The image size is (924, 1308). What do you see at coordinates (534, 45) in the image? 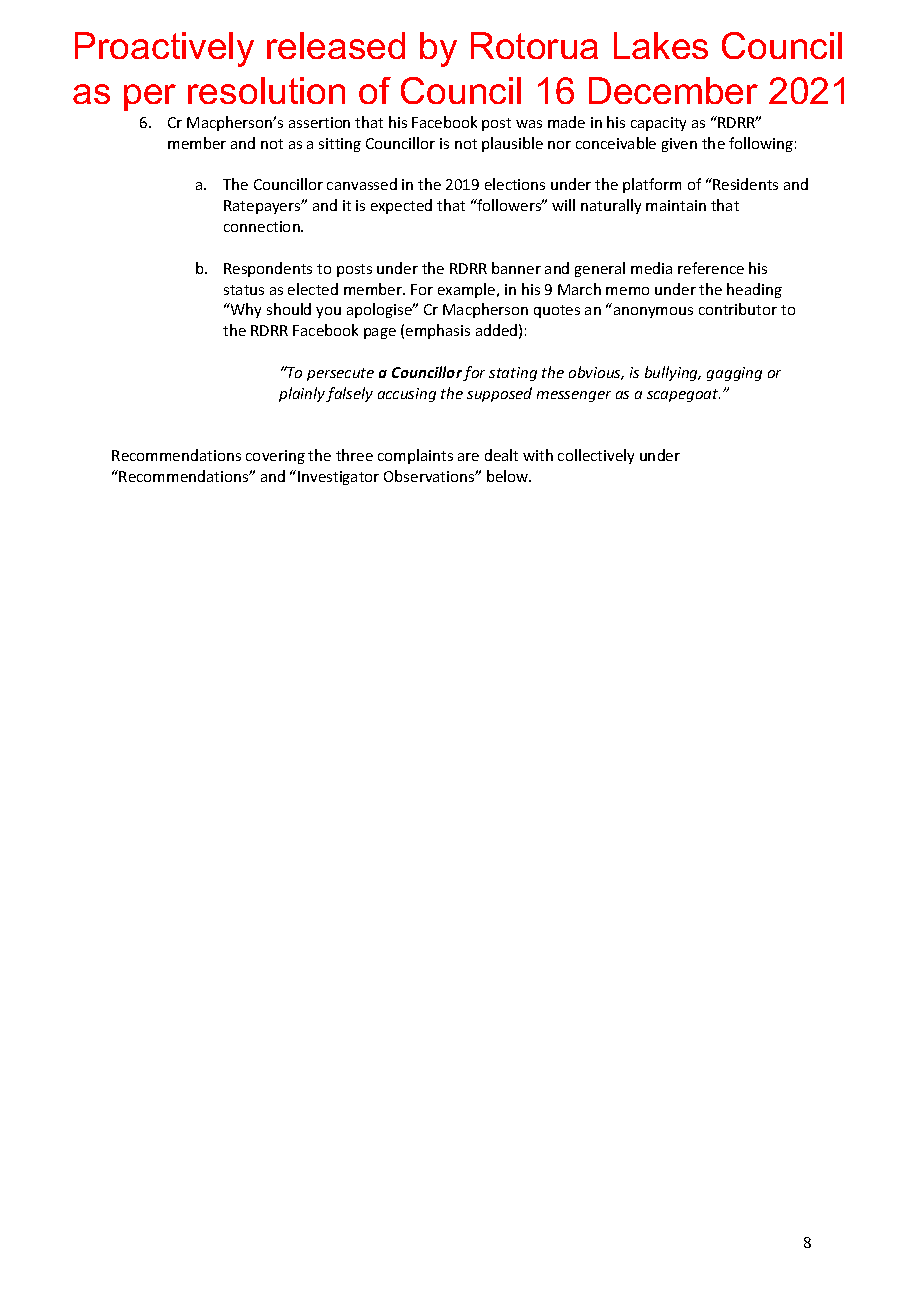
I see `Rotorua` at bounding box center [534, 45].
